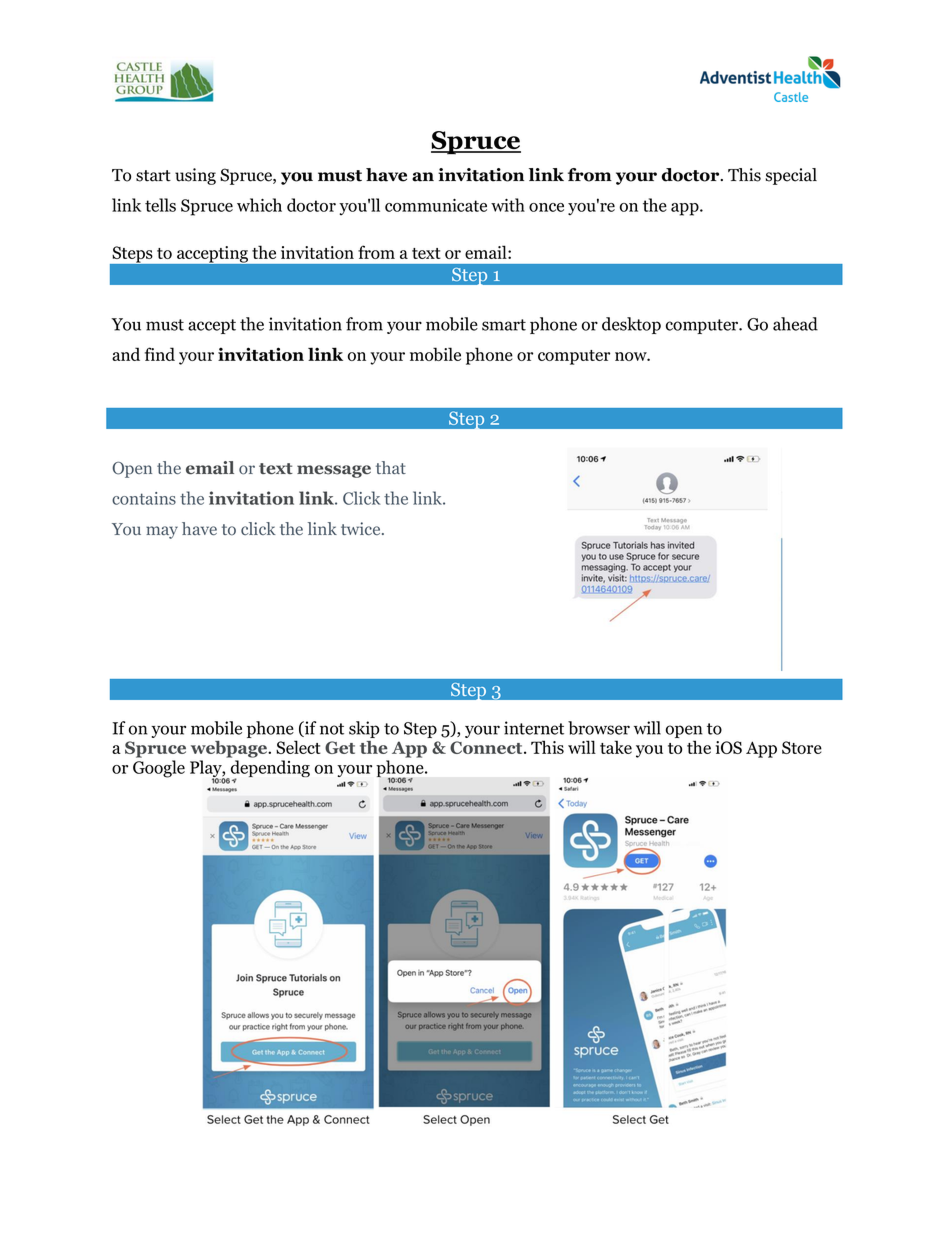 The height and width of the screenshot is (1233, 952). I want to click on browser, so click(599, 728).
